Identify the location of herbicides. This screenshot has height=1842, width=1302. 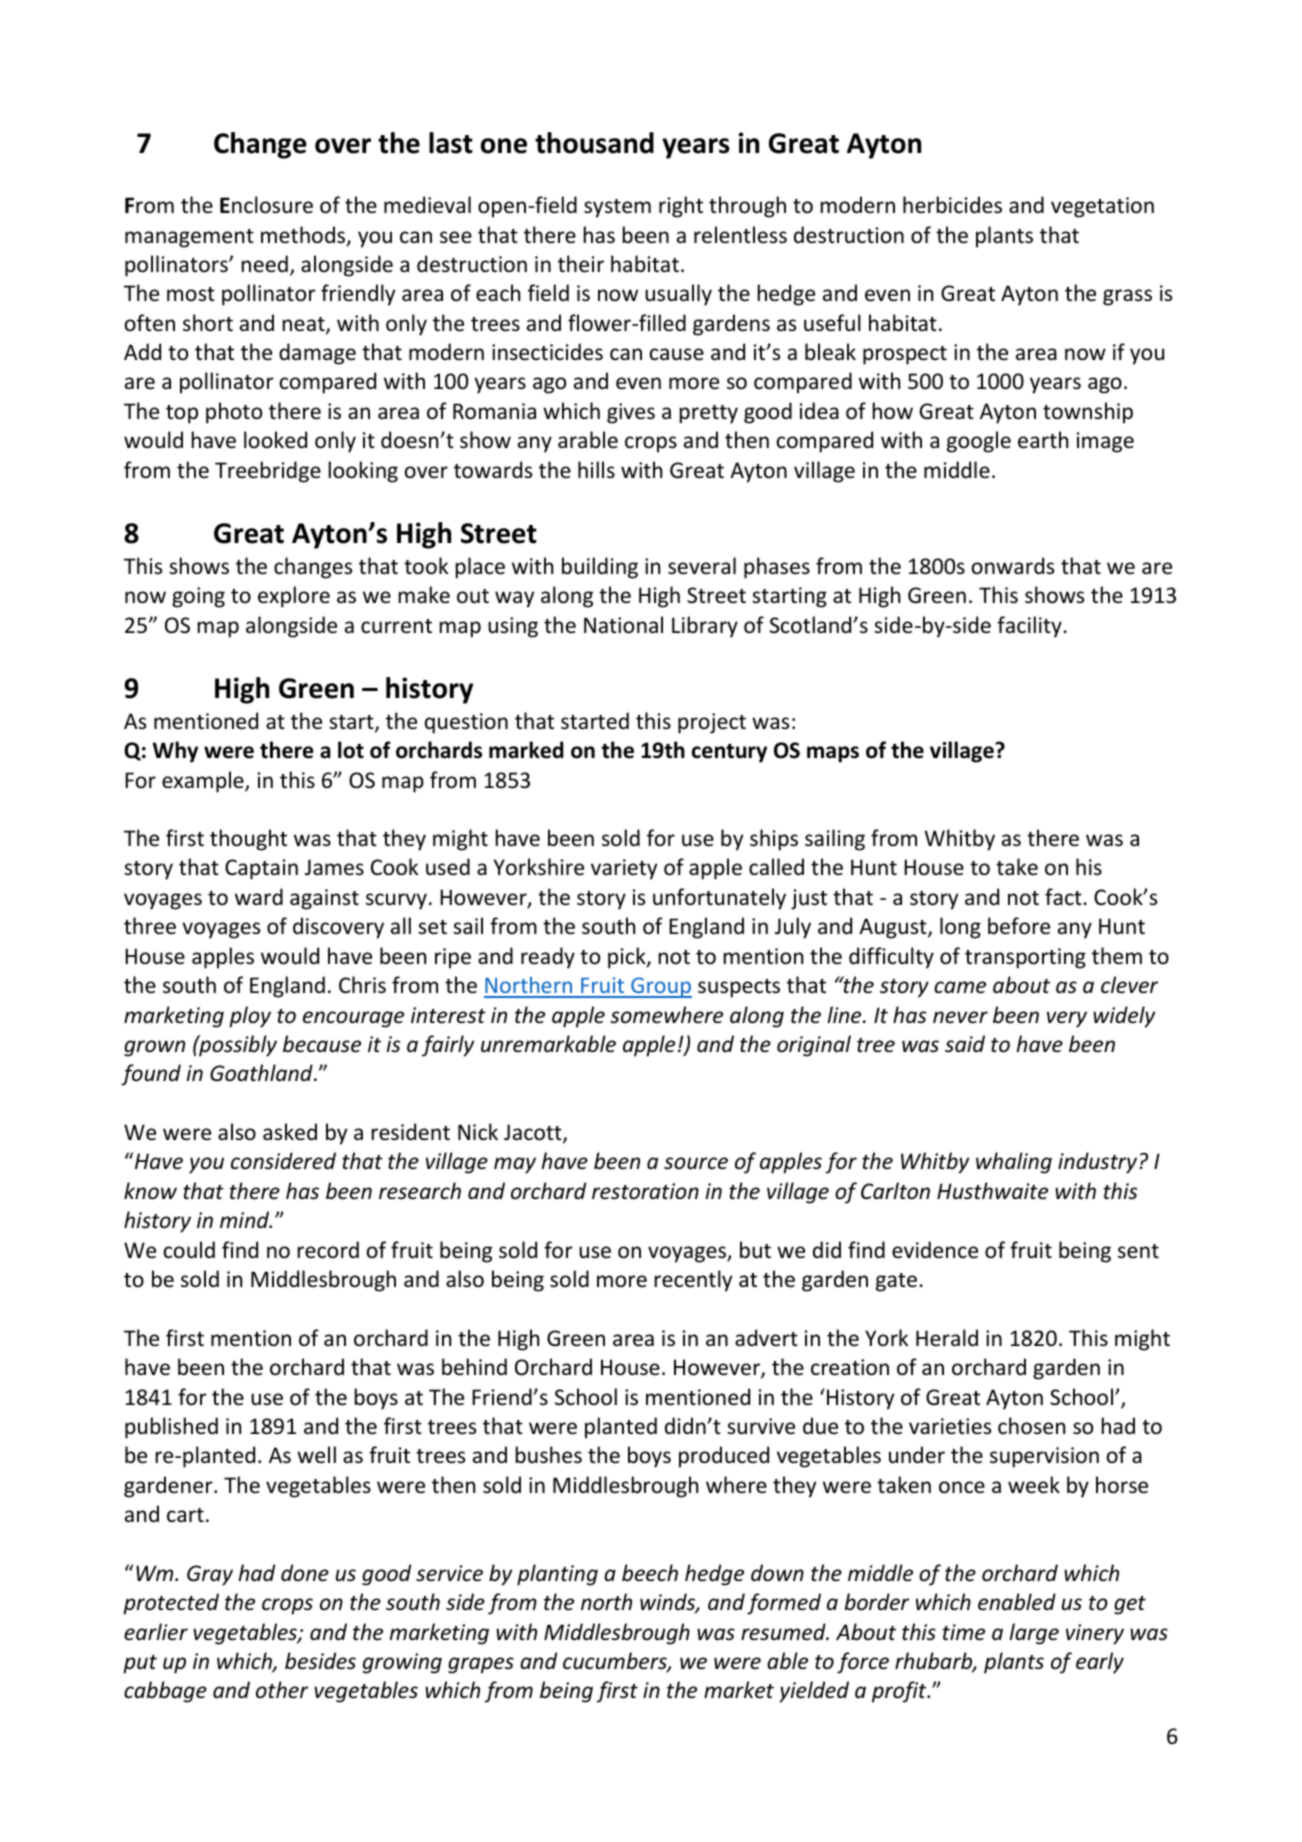
(952, 205).
